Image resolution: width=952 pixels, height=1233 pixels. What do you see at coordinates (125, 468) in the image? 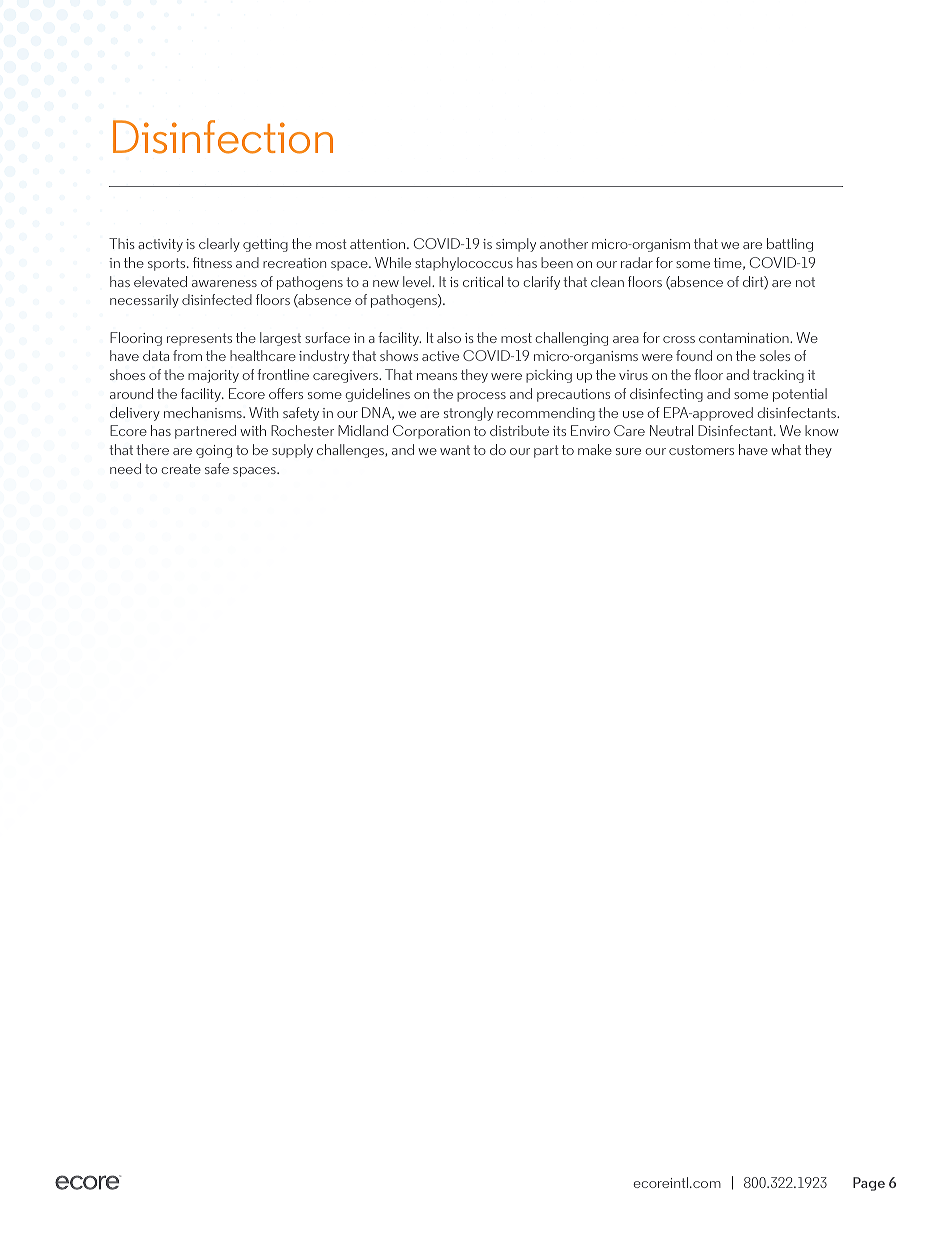
I see `need` at bounding box center [125, 468].
